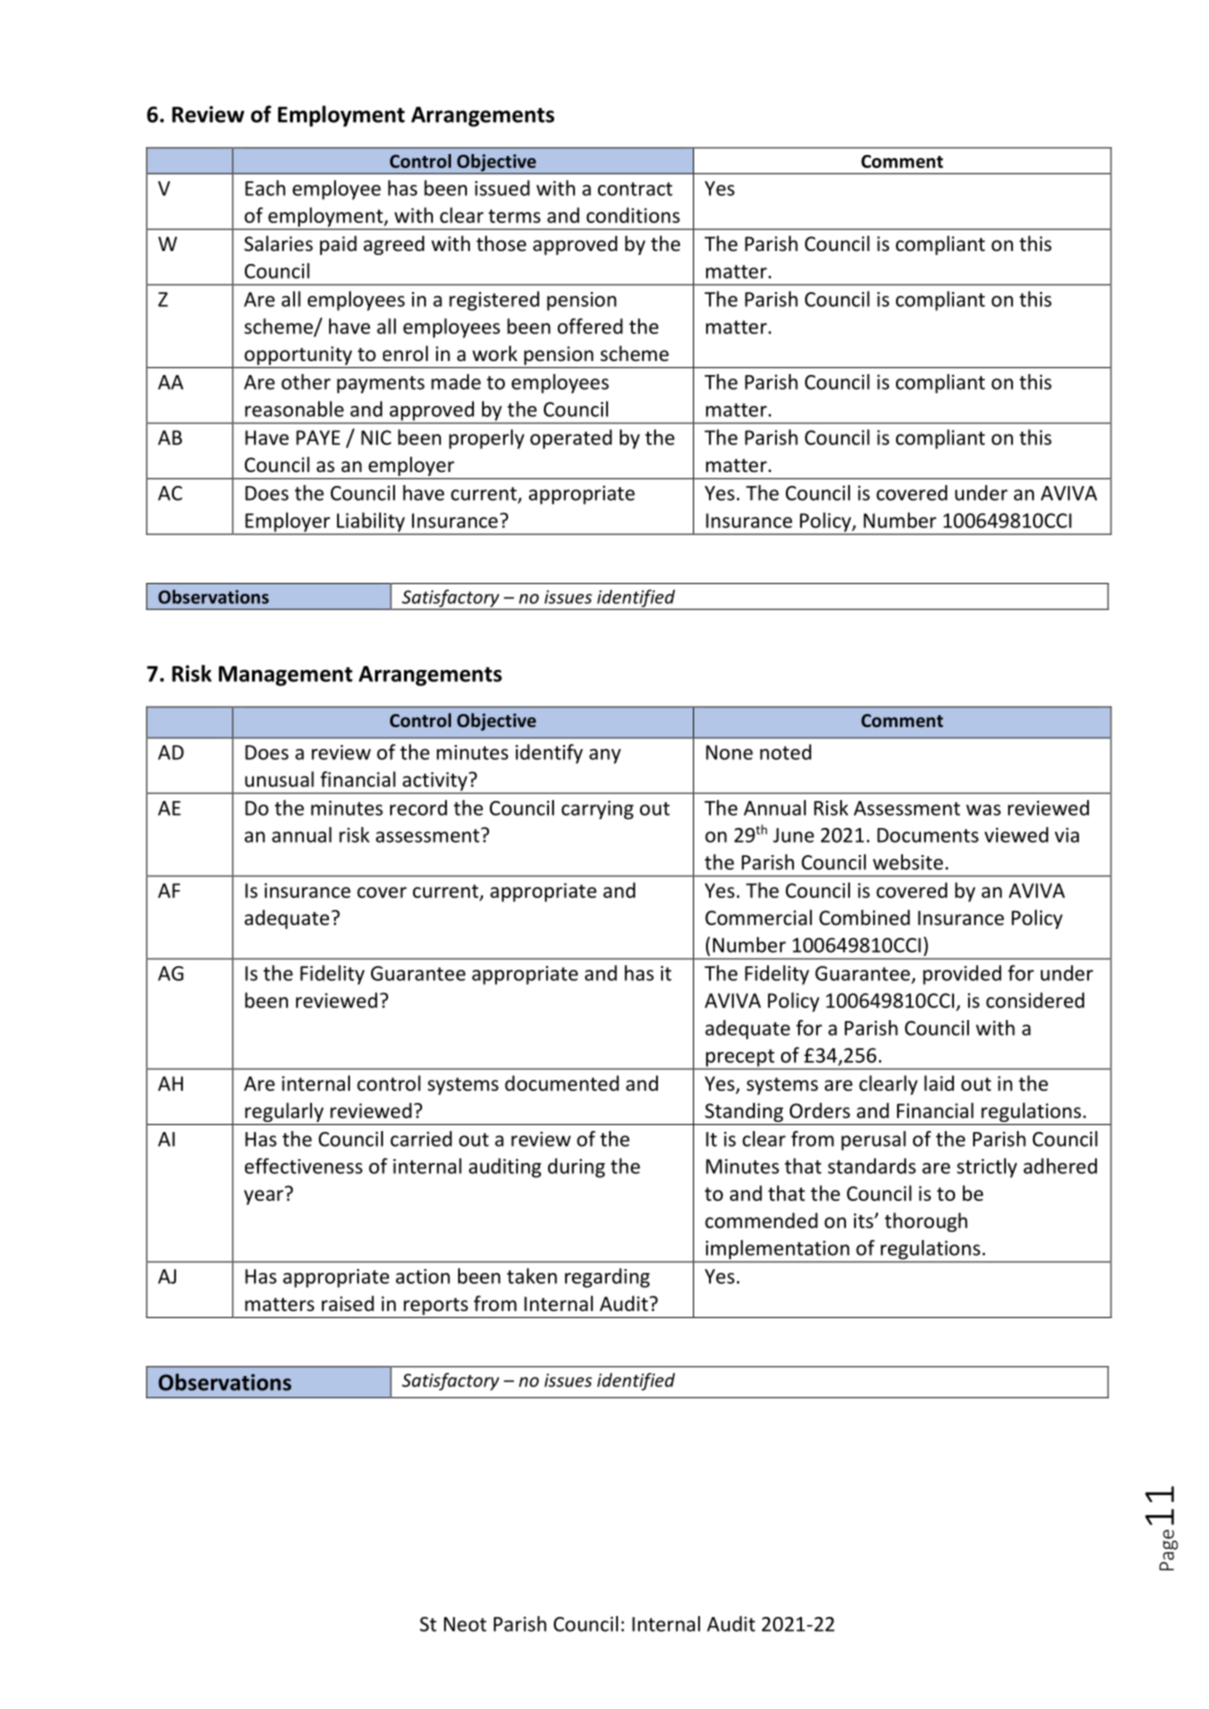 This screenshot has height=1709, width=1209. What do you see at coordinates (418, 808) in the screenshot?
I see `record` at bounding box center [418, 808].
